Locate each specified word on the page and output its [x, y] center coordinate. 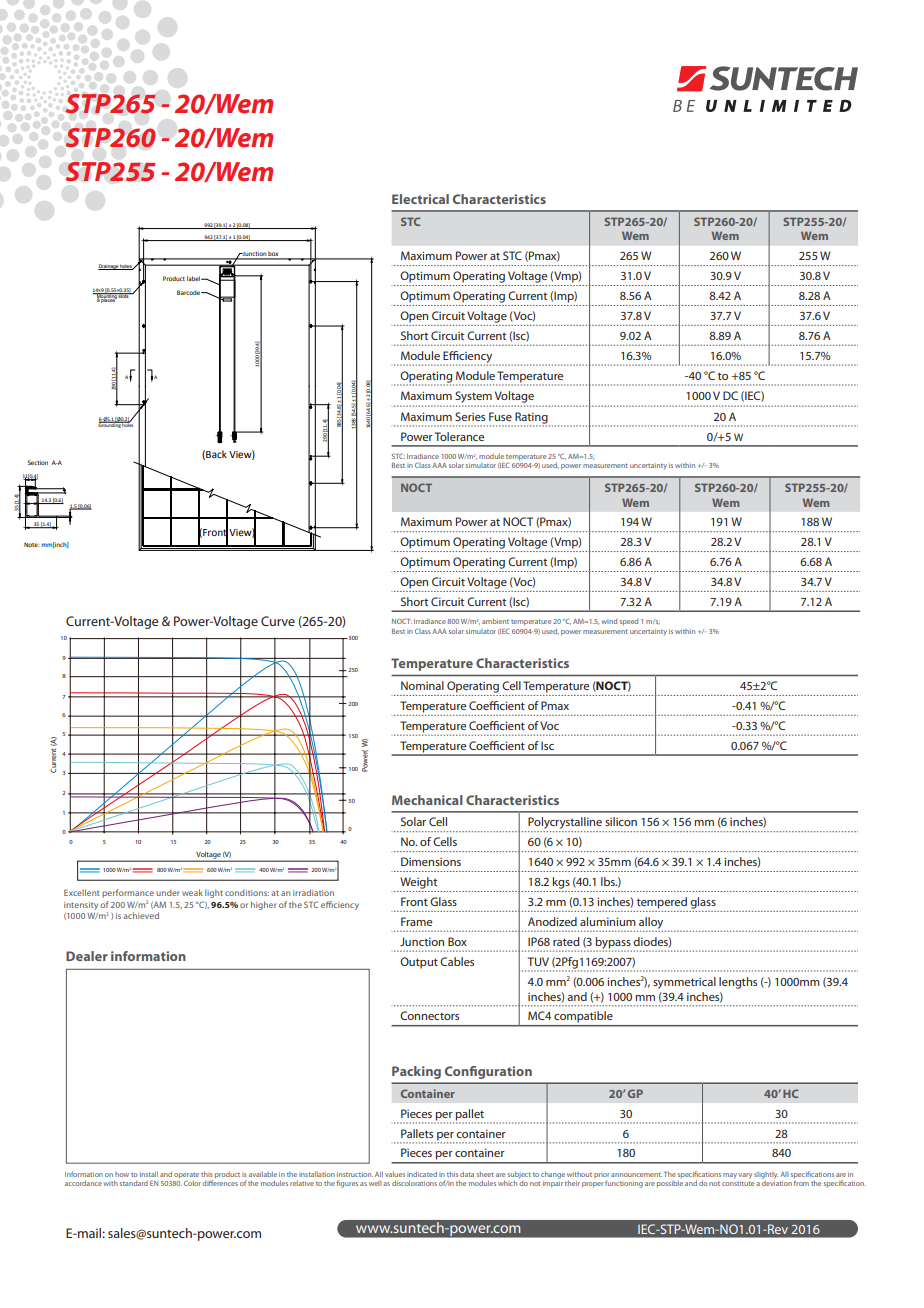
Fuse [500, 416]
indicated [422, 1174]
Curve [278, 621]
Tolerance [459, 436]
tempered [662, 903]
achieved [141, 915]
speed [629, 622]
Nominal [422, 685]
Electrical [420, 199]
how [122, 1174]
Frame [416, 921]
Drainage [109, 267]
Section [38, 462]
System [473, 397]
